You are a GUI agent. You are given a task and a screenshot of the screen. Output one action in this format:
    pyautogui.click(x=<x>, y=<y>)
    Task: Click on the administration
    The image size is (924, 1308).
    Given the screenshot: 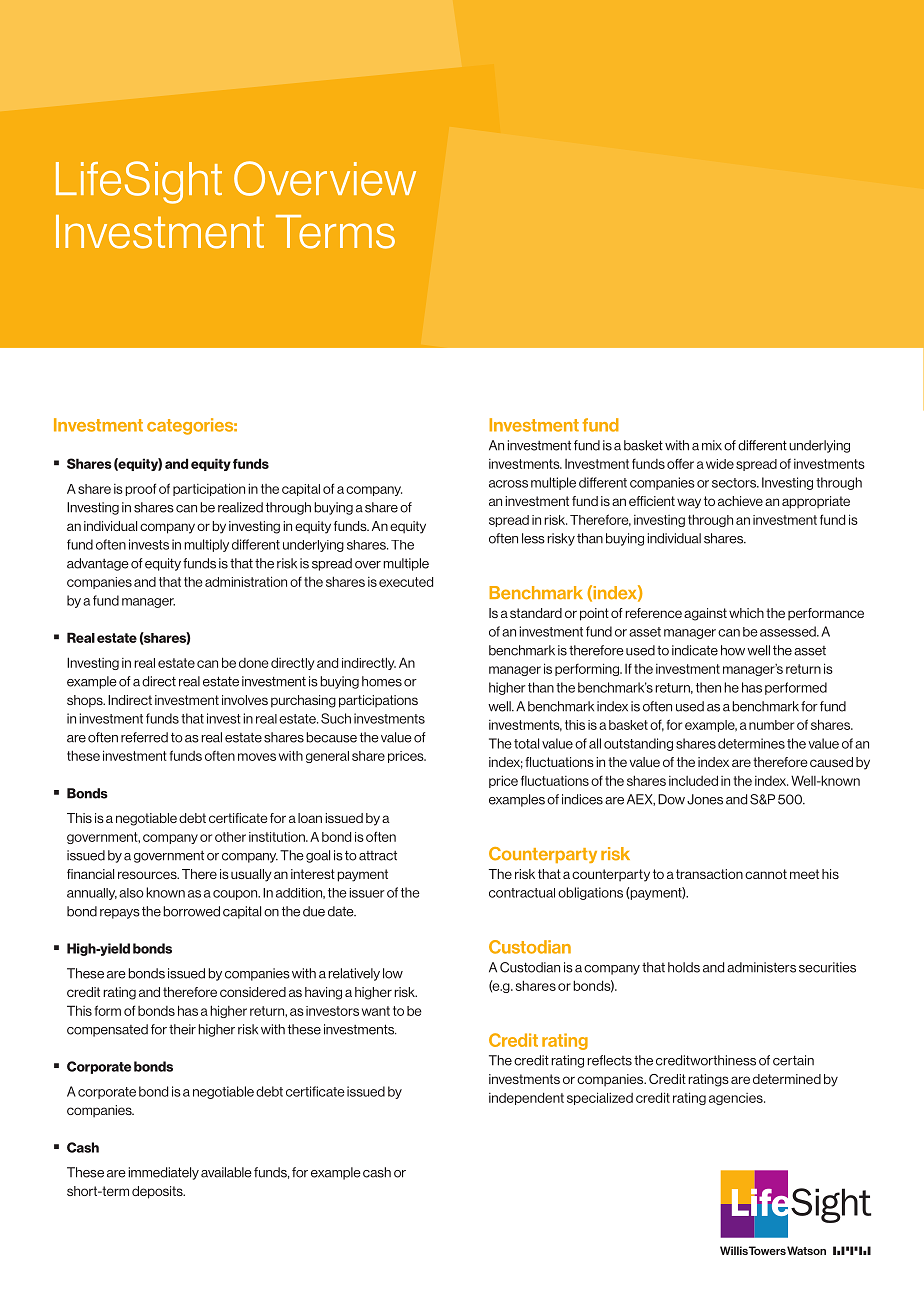 What is the action you would take?
    pyautogui.click(x=246, y=581)
